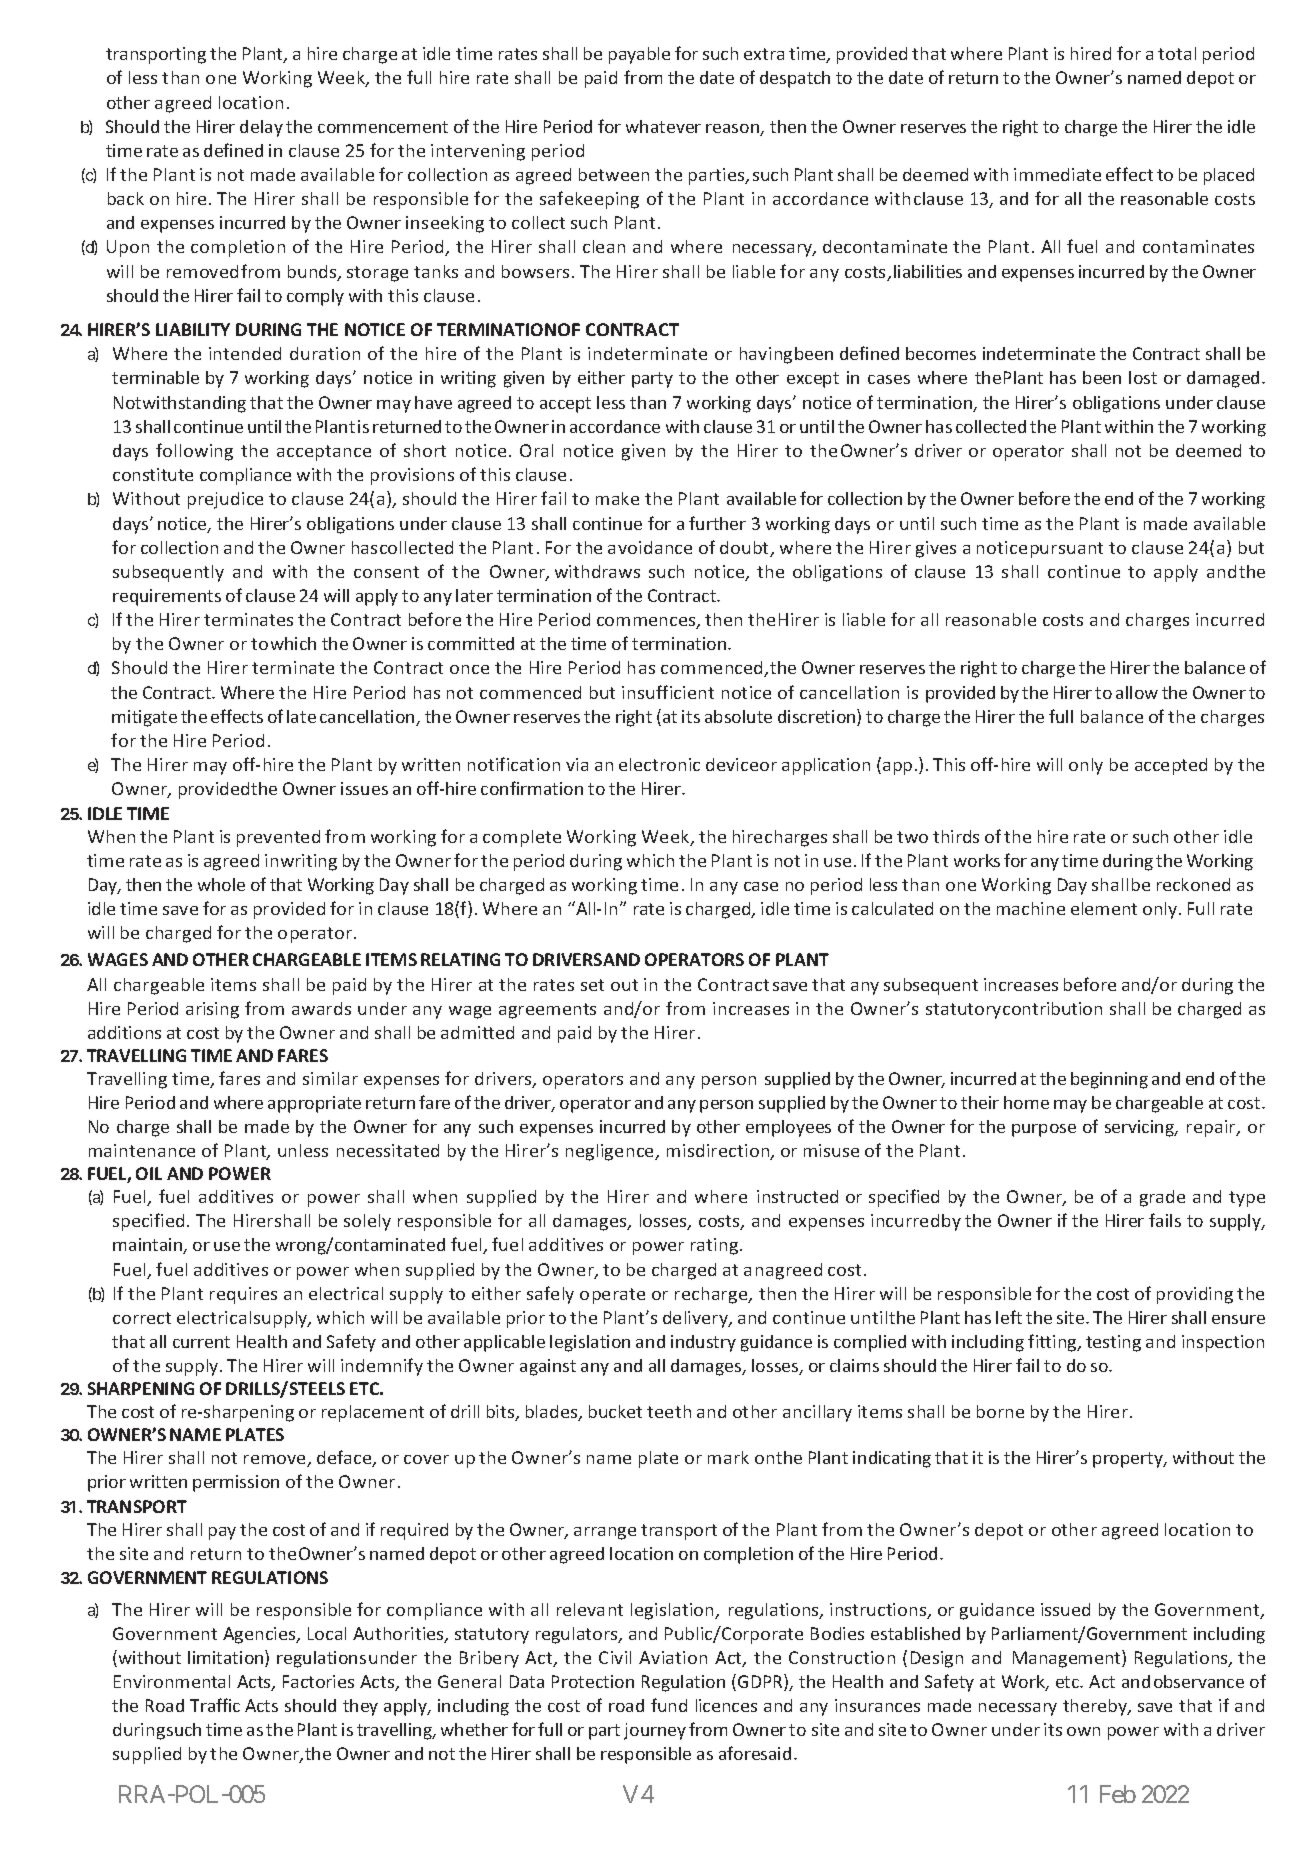  What do you see at coordinates (1177, 53) in the image?
I see `total` at bounding box center [1177, 53].
